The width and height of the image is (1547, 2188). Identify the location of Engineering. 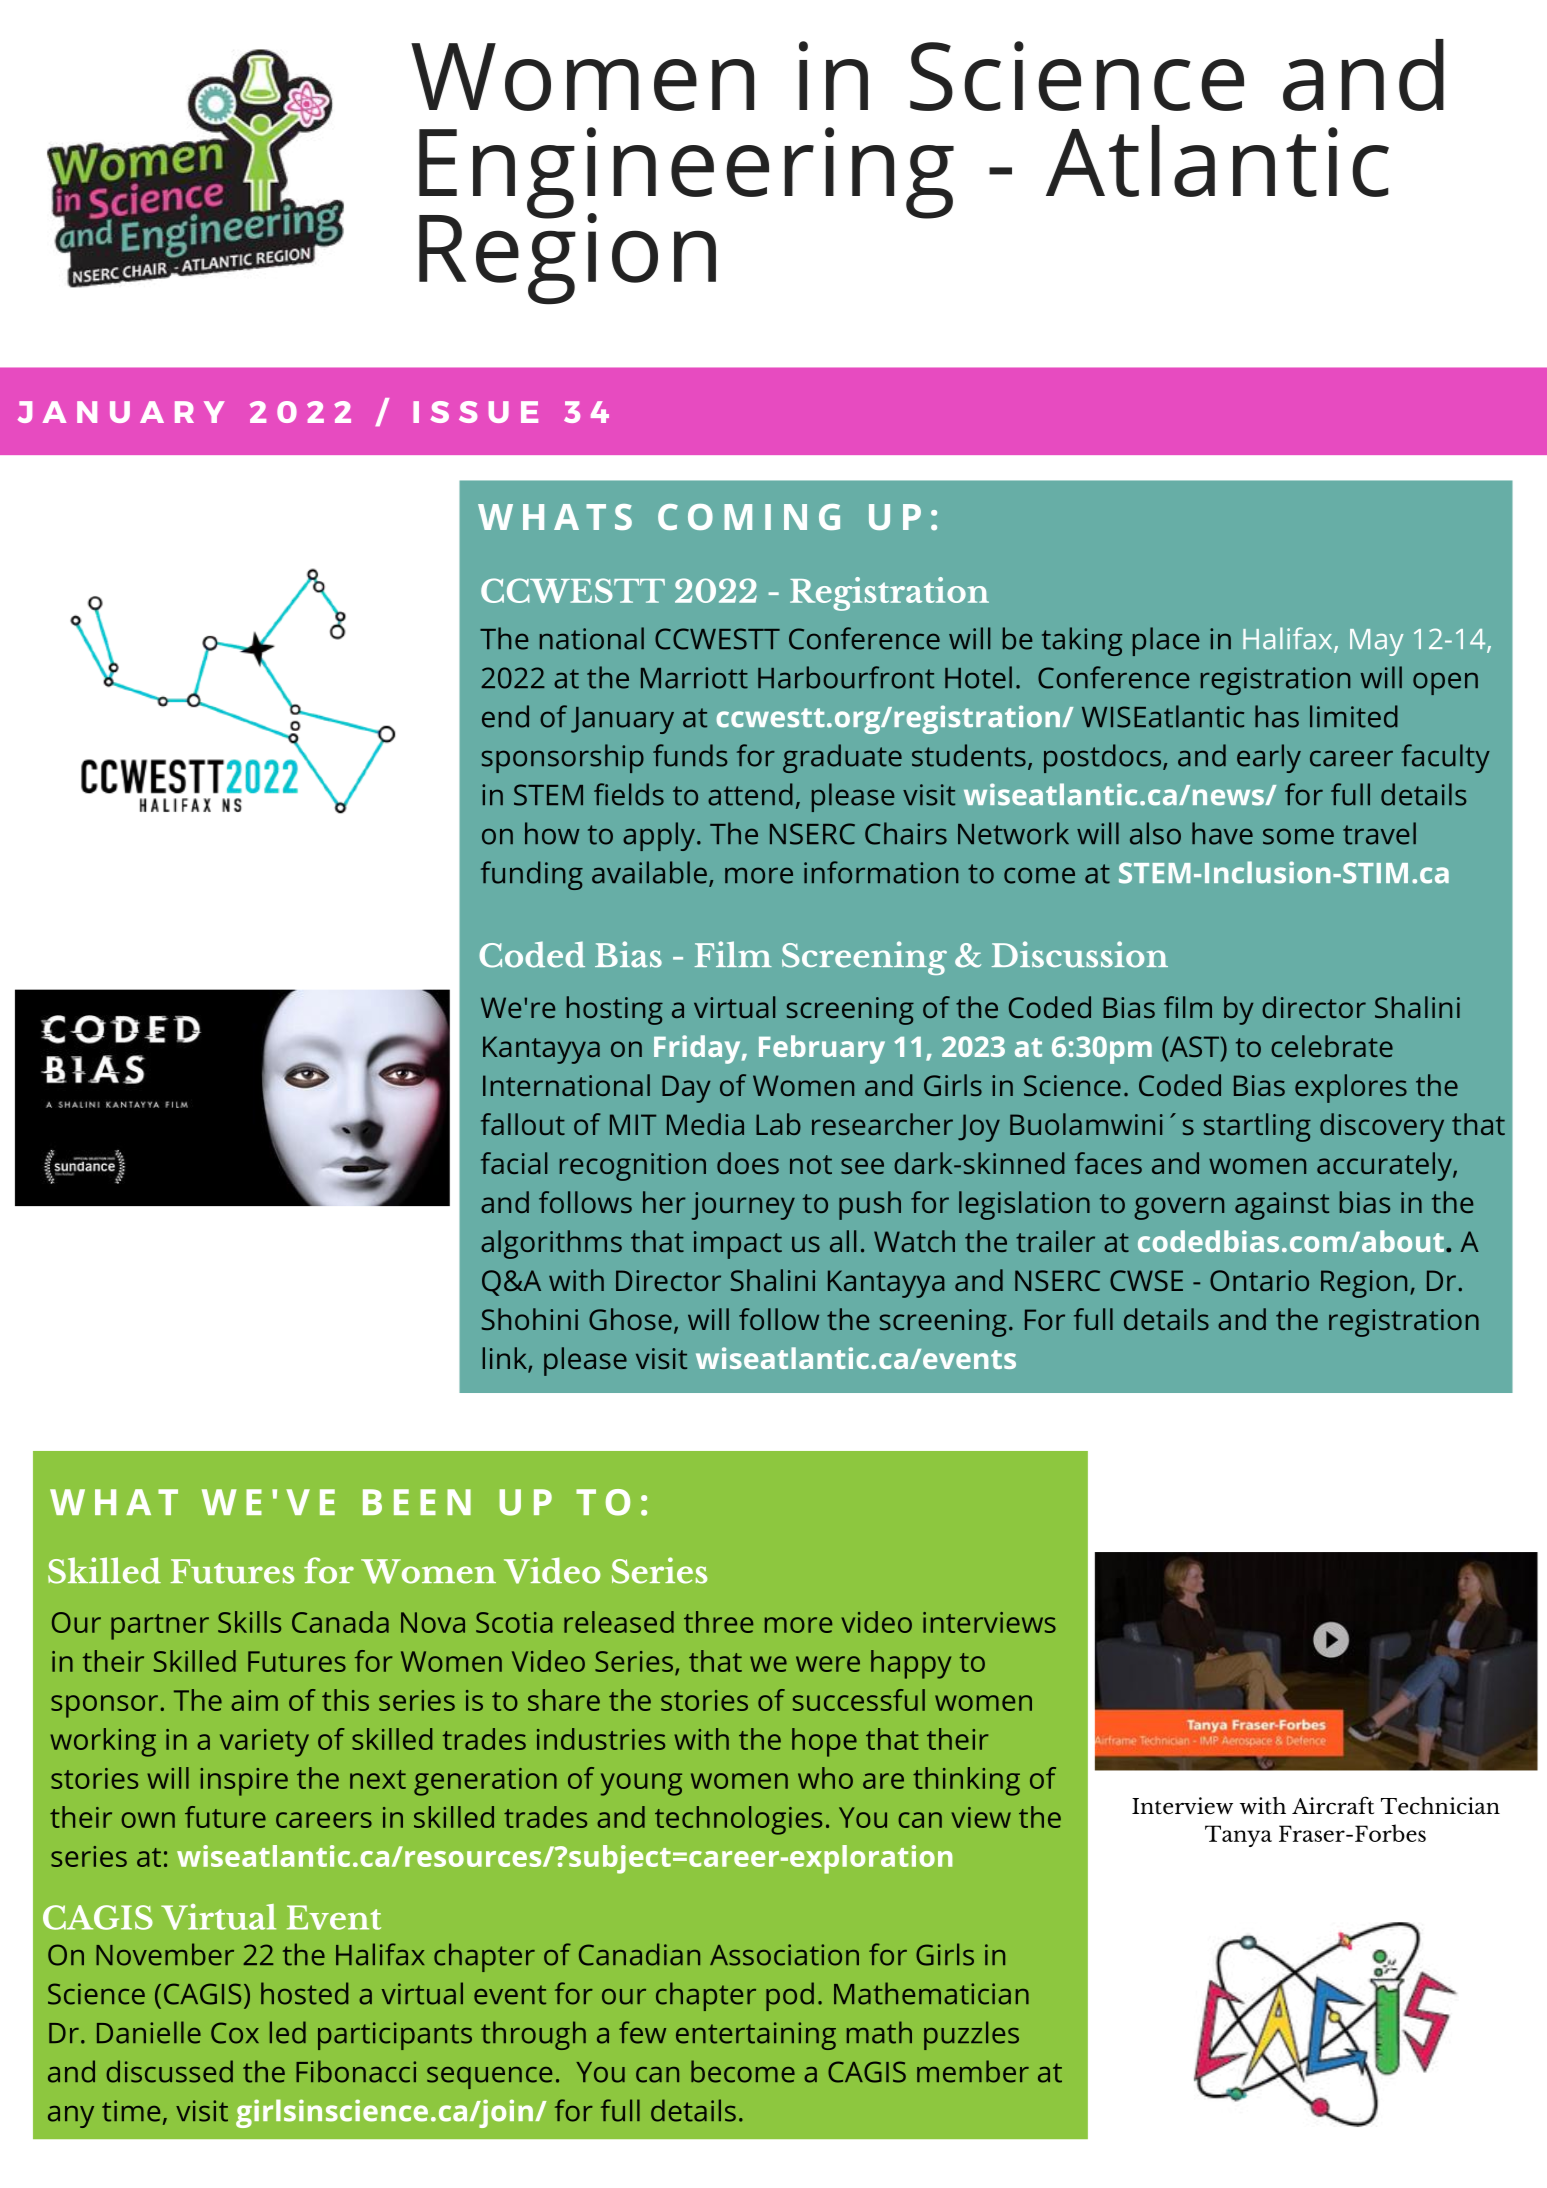
(686, 174).
